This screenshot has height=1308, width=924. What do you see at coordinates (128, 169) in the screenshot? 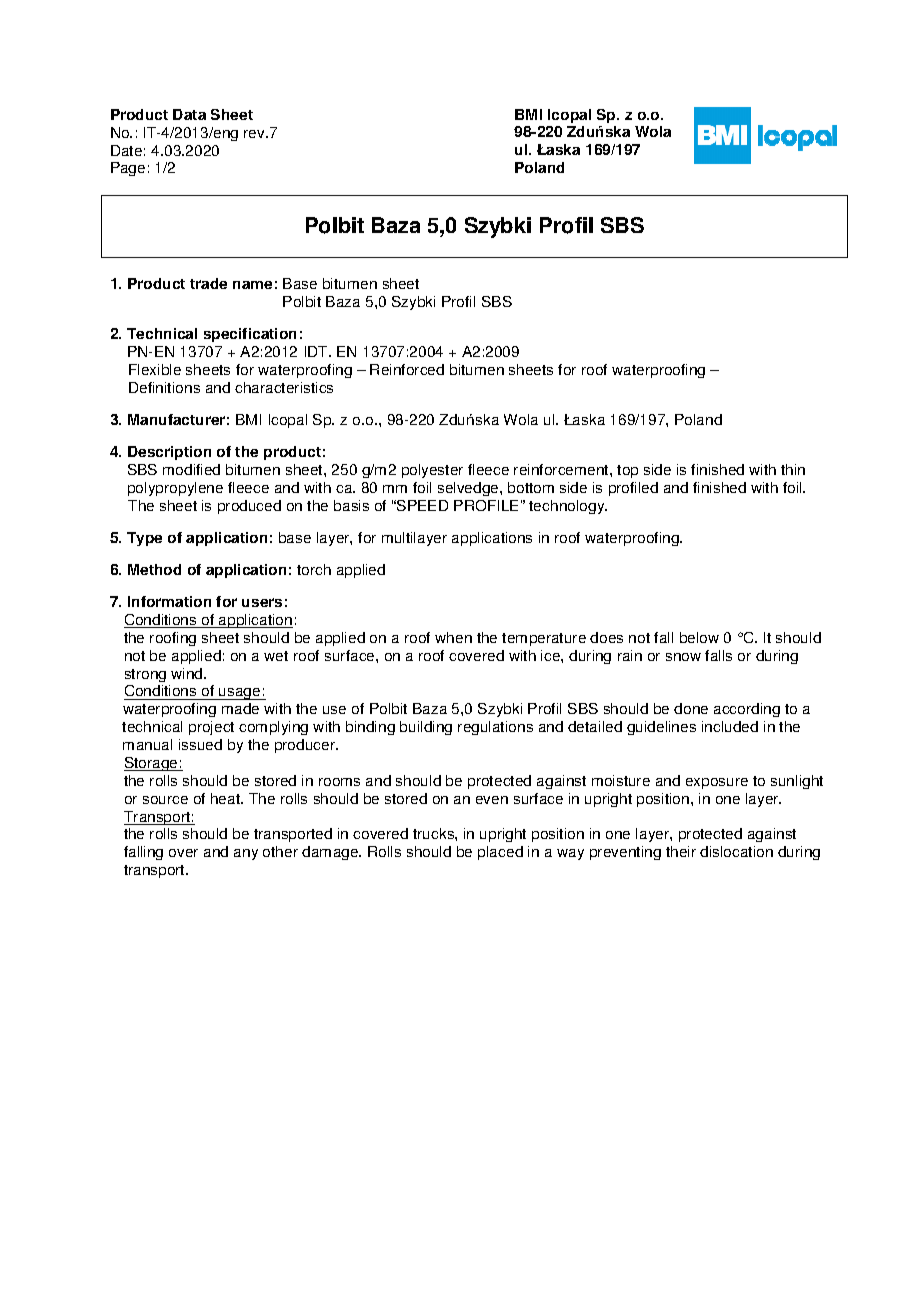
I see `Page` at bounding box center [128, 169].
